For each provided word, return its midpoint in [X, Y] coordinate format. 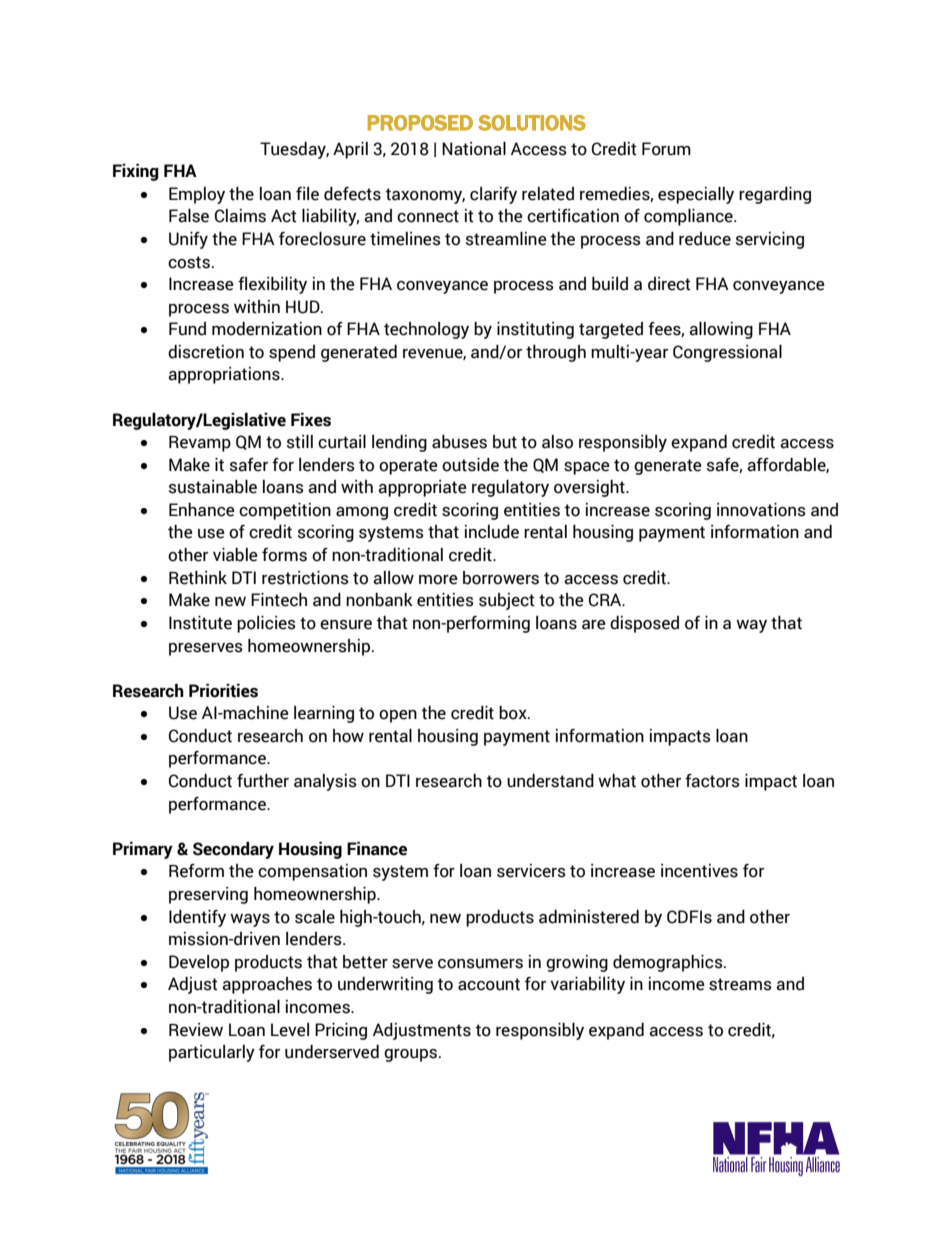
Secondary [233, 850]
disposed [644, 624]
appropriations [225, 375]
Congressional [727, 353]
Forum [666, 149]
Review [196, 1030]
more [438, 580]
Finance [377, 849]
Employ [197, 195]
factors [712, 781]
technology [426, 330]
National [474, 149]
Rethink [198, 578]
